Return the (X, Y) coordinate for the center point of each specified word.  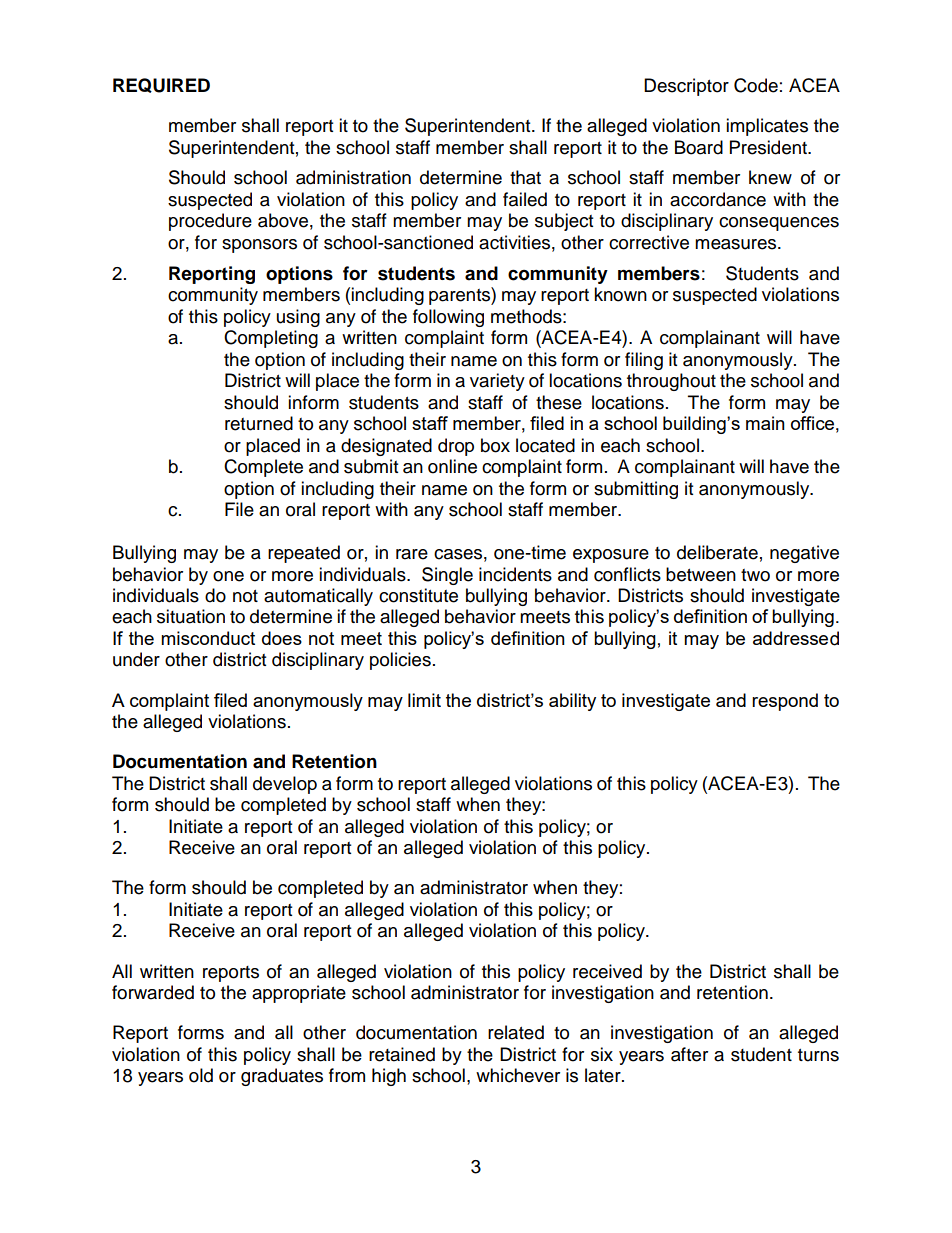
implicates (767, 127)
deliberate (717, 552)
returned (259, 423)
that (525, 177)
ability (572, 702)
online (452, 466)
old (201, 1075)
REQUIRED (161, 85)
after (689, 1054)
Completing (271, 339)
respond (785, 702)
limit (424, 700)
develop (285, 785)
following (448, 318)
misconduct (208, 638)
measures (737, 244)
